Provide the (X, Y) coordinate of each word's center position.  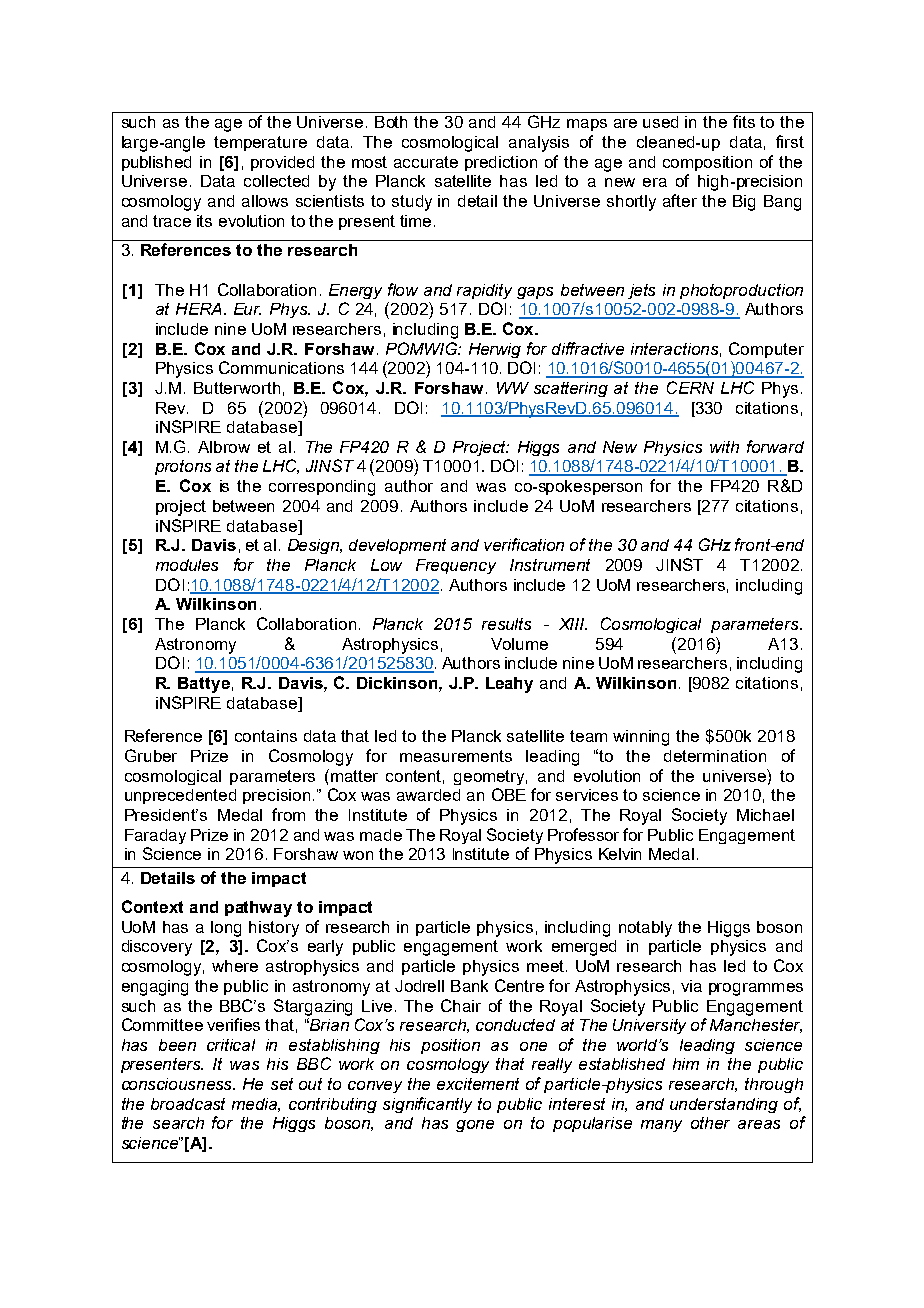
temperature (260, 143)
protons (183, 467)
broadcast (188, 1104)
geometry (490, 777)
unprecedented (180, 796)
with (724, 447)
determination (715, 756)
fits (744, 121)
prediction (501, 163)
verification (524, 544)
